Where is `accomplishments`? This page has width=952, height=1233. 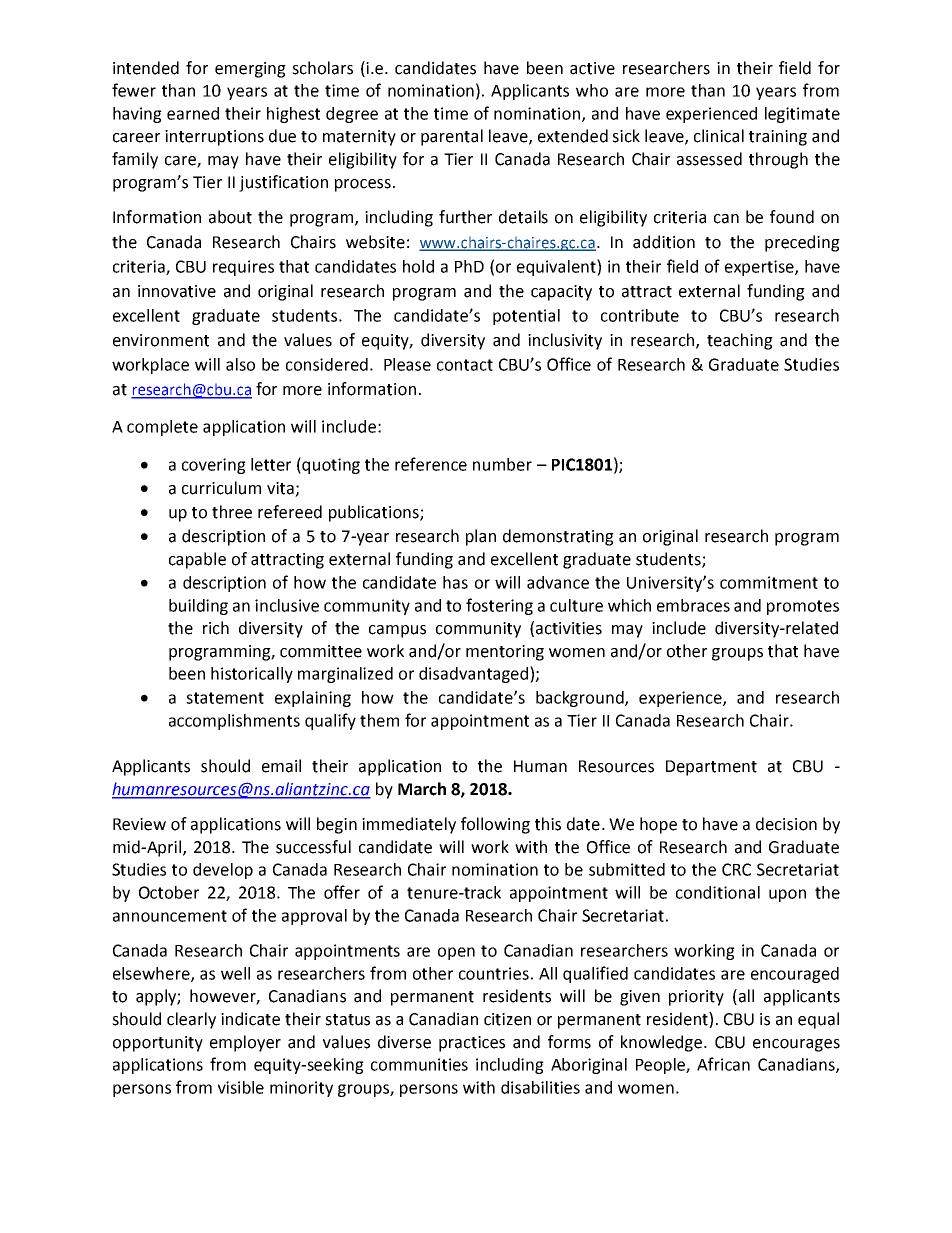
accomplishments is located at coordinates (234, 722).
